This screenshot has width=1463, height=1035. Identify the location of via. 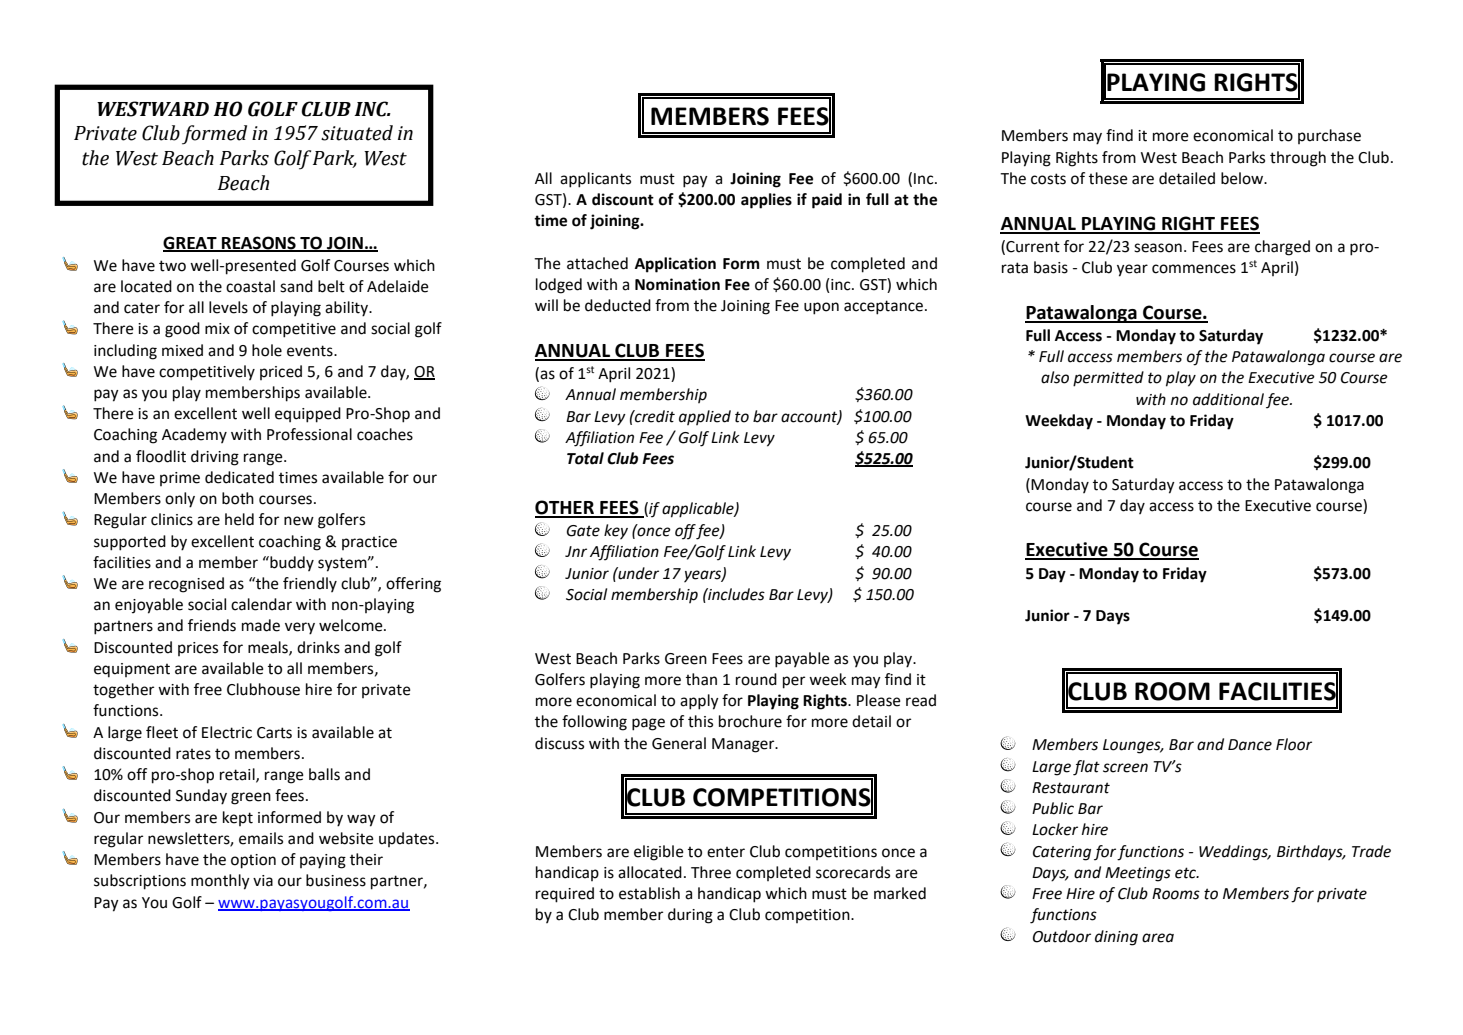
(263, 881).
